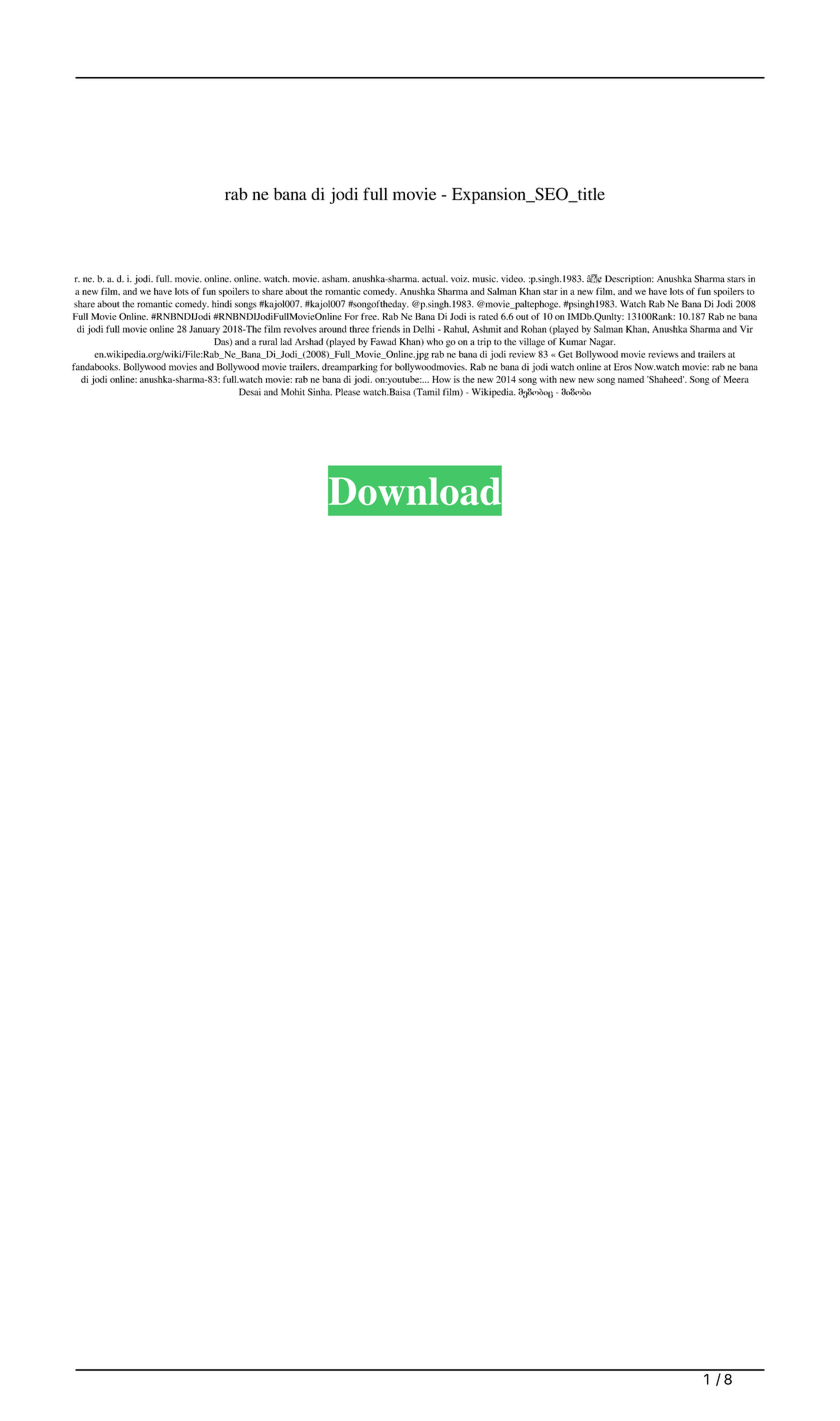  I want to click on How, so click(441, 379).
